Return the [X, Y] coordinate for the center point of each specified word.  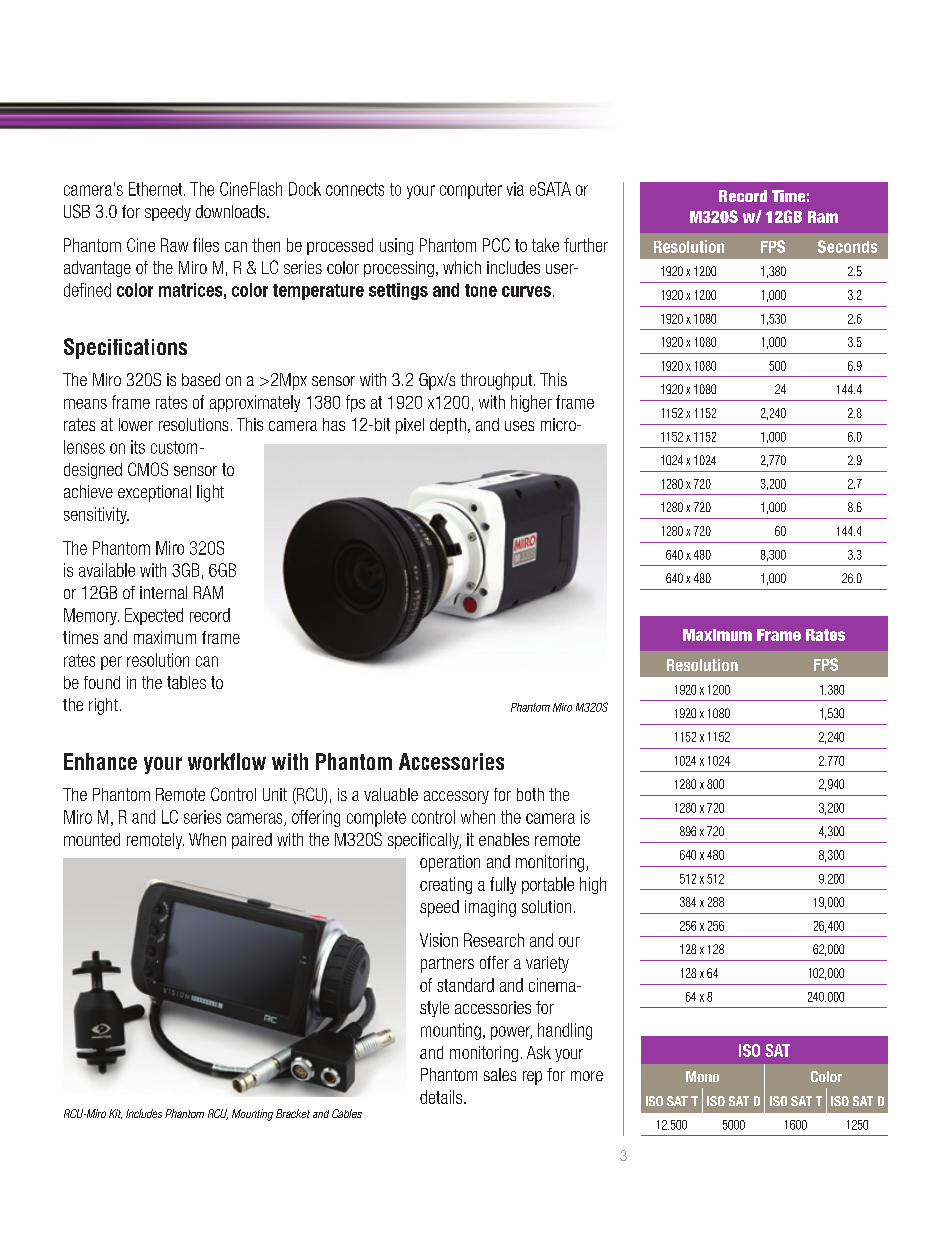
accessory [456, 797]
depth [448, 426]
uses [519, 426]
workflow [227, 761]
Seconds [847, 246]
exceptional [154, 493]
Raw [174, 245]
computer [471, 191]
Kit [115, 1114]
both [530, 794]
